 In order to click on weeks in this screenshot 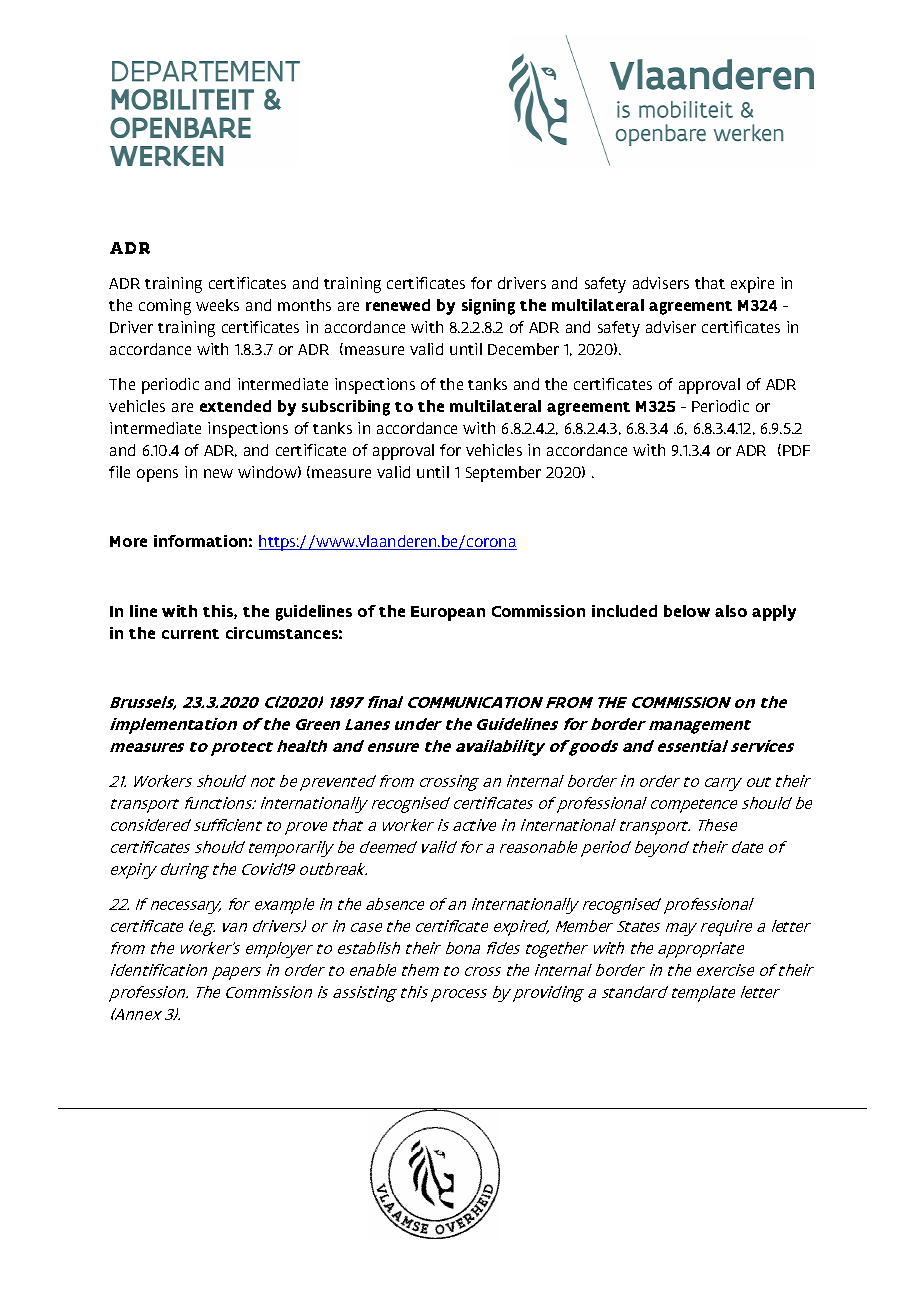, I will do `click(217, 305)`.
